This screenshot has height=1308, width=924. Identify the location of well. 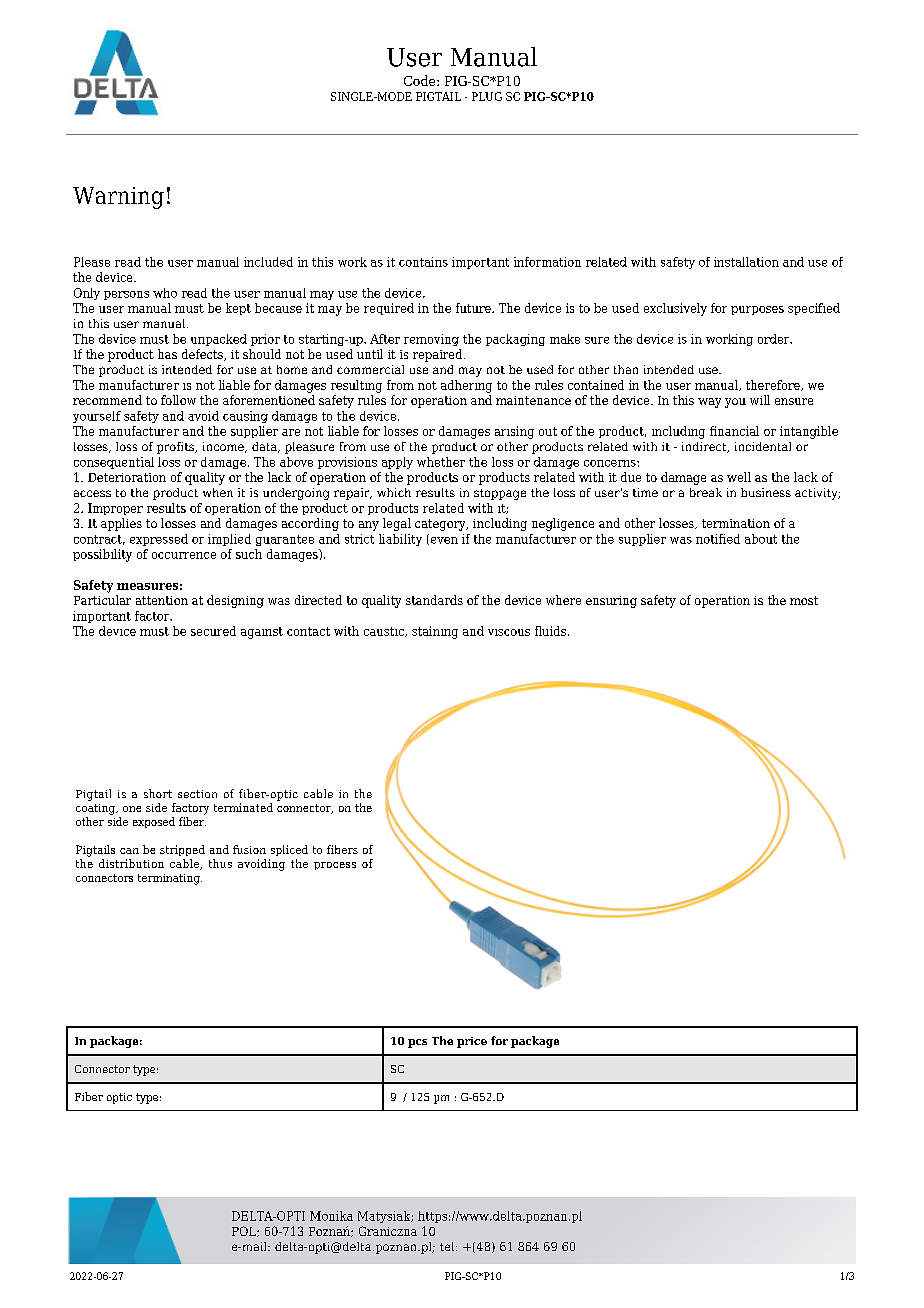
(739, 477).
